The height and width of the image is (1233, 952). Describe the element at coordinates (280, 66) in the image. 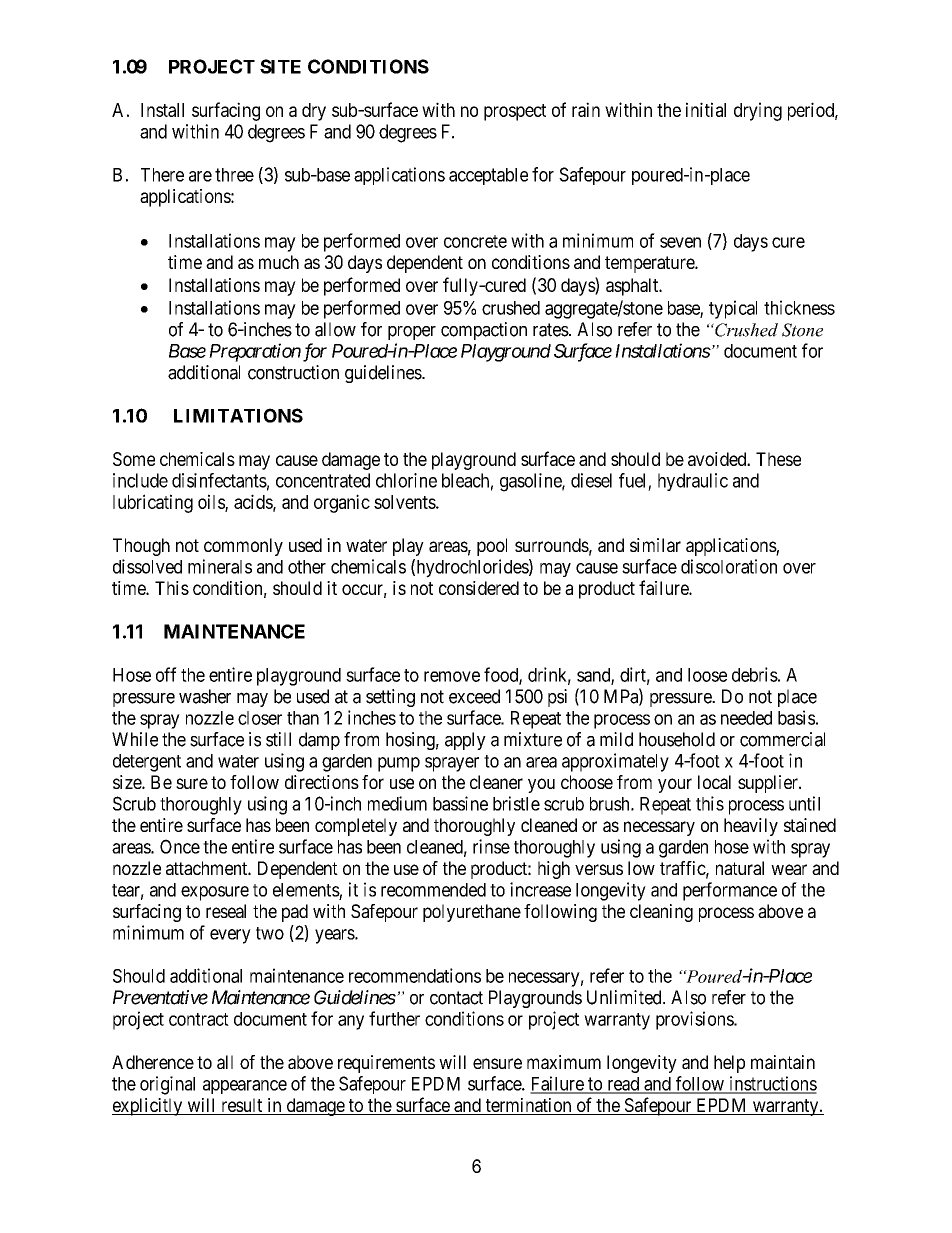

I see `SITE` at that location.
